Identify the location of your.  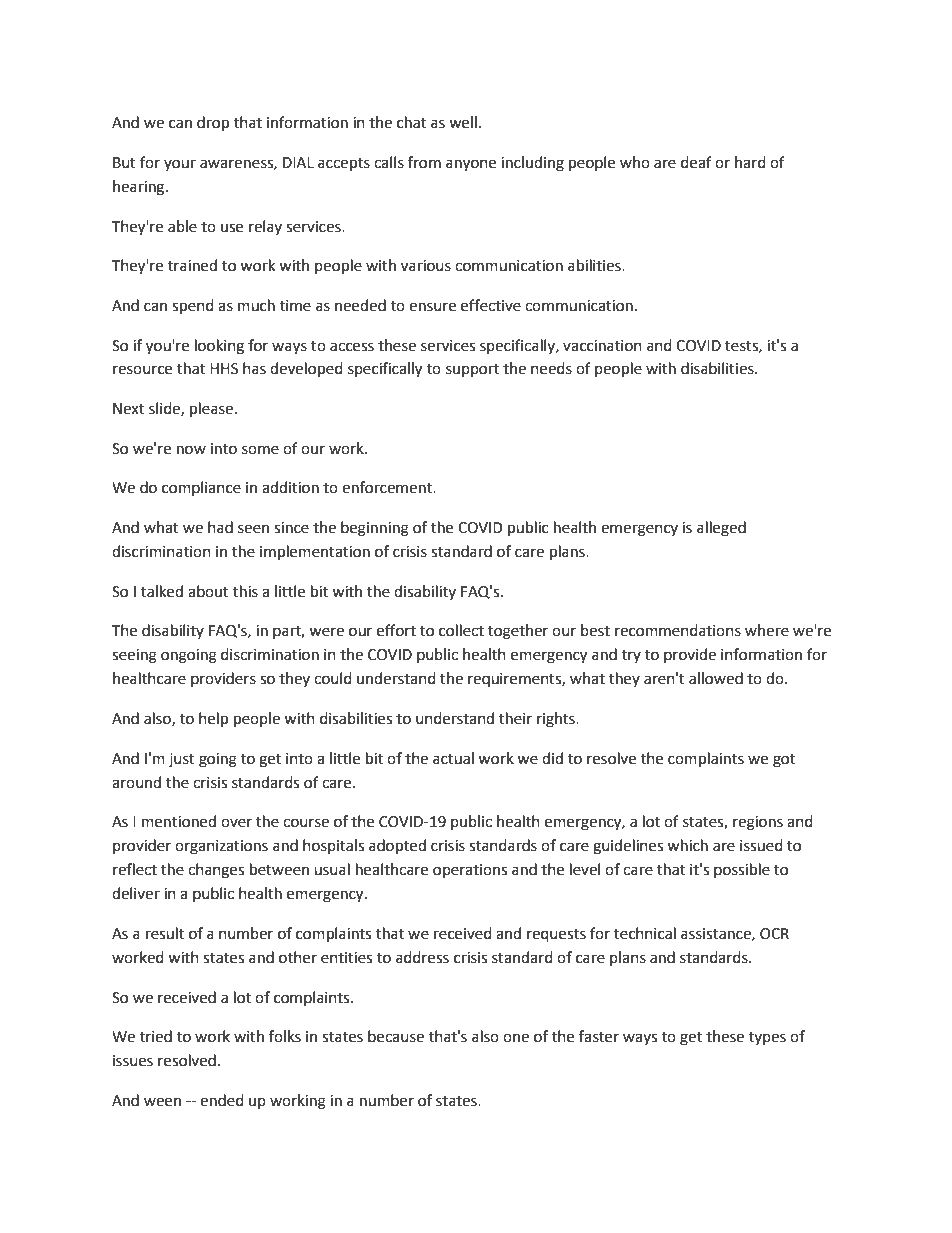
(180, 165).
